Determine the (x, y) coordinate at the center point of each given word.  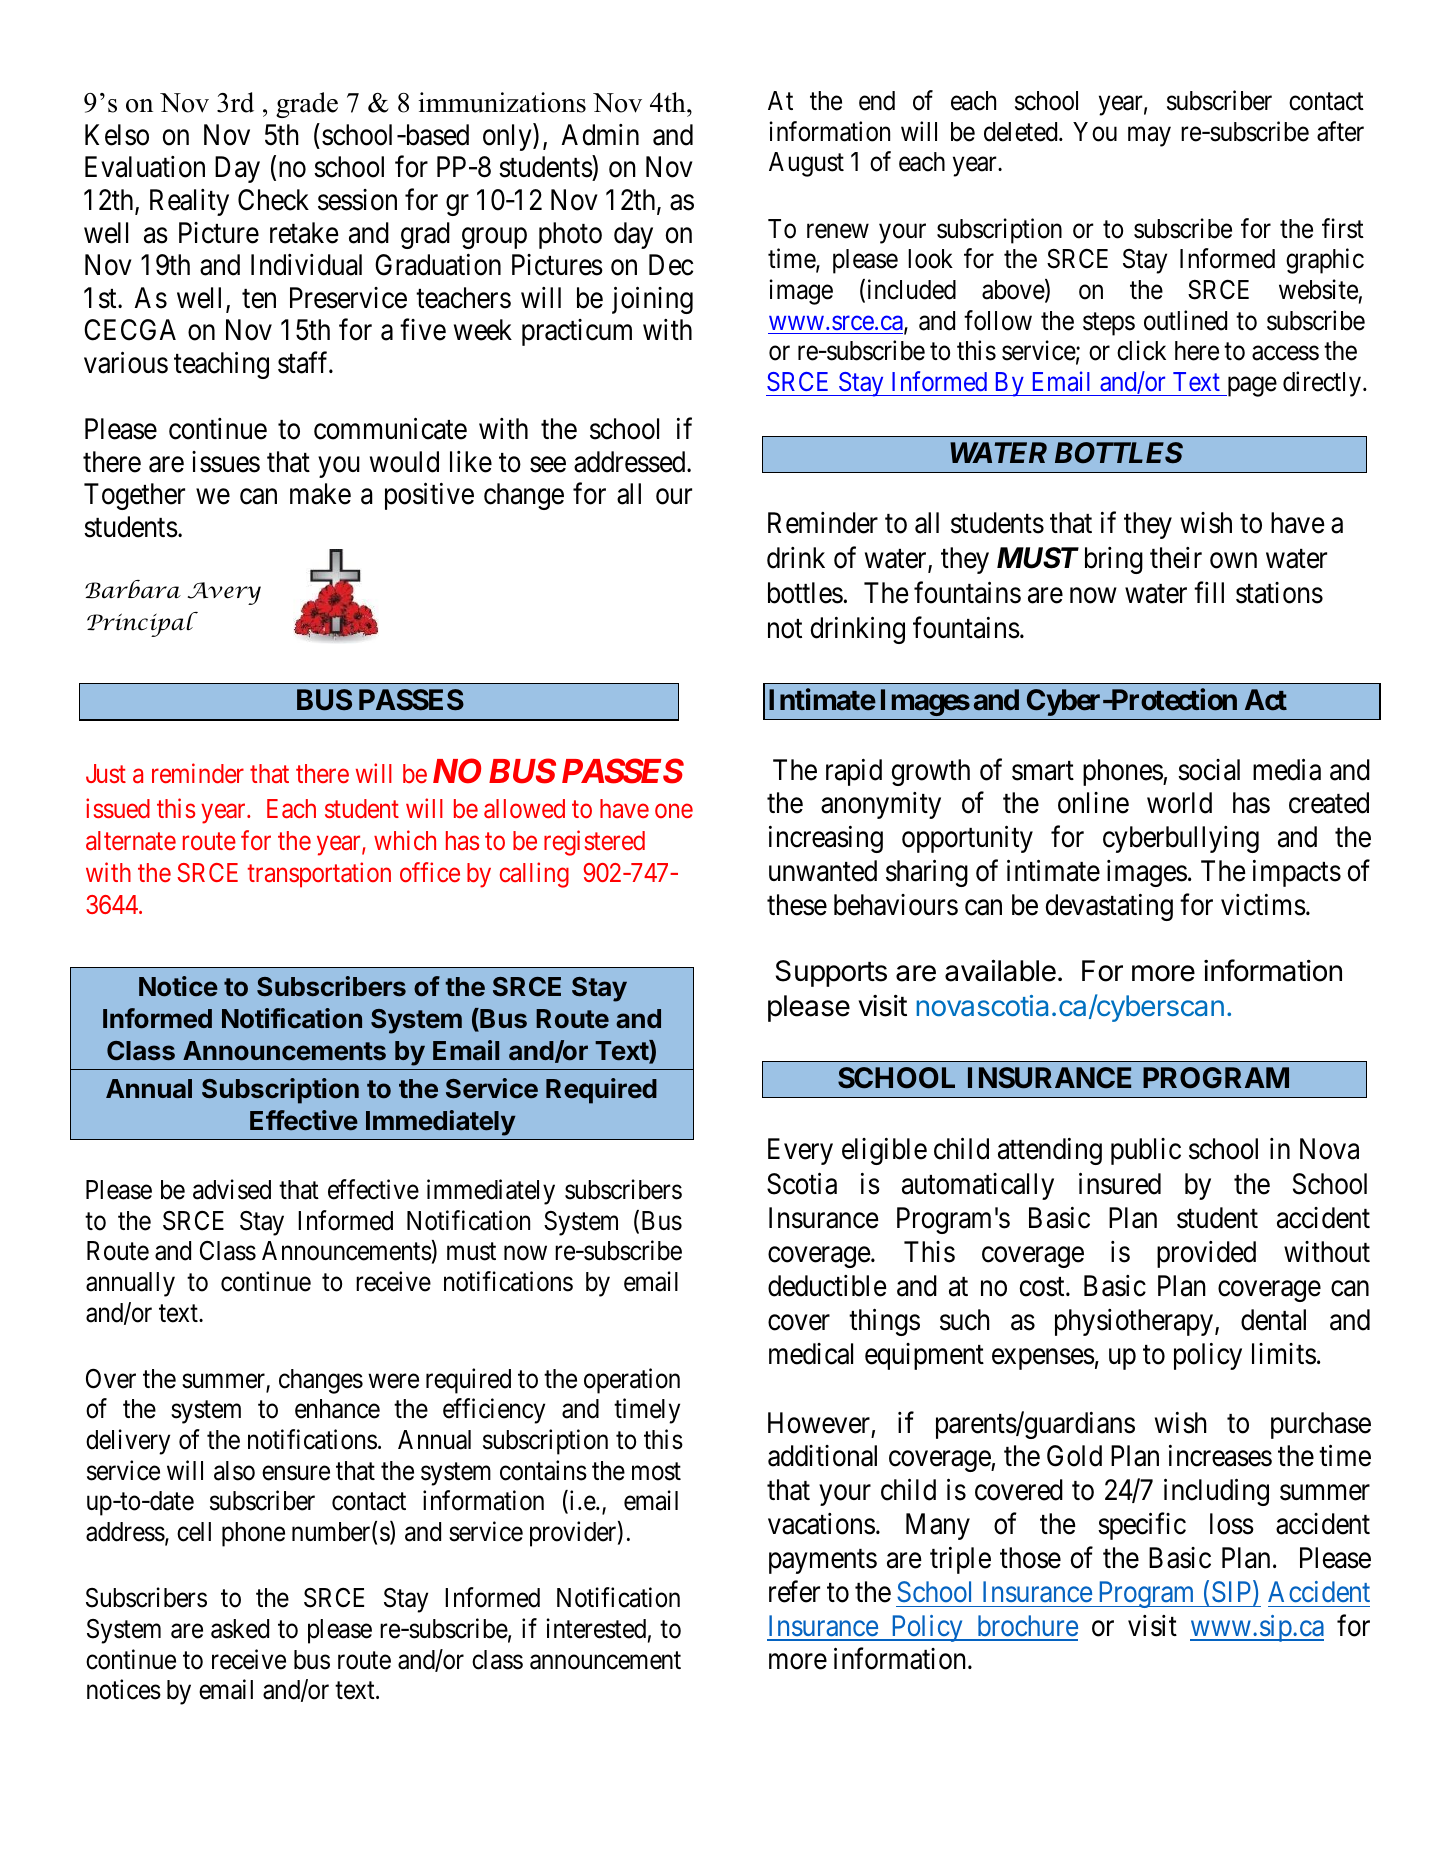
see (548, 465)
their (1176, 558)
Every (800, 1151)
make (320, 494)
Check (273, 200)
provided (1206, 1254)
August (806, 164)
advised (232, 1189)
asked (240, 1629)
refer (794, 1592)
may (1149, 137)
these (797, 905)
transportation (319, 875)
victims (1263, 905)
